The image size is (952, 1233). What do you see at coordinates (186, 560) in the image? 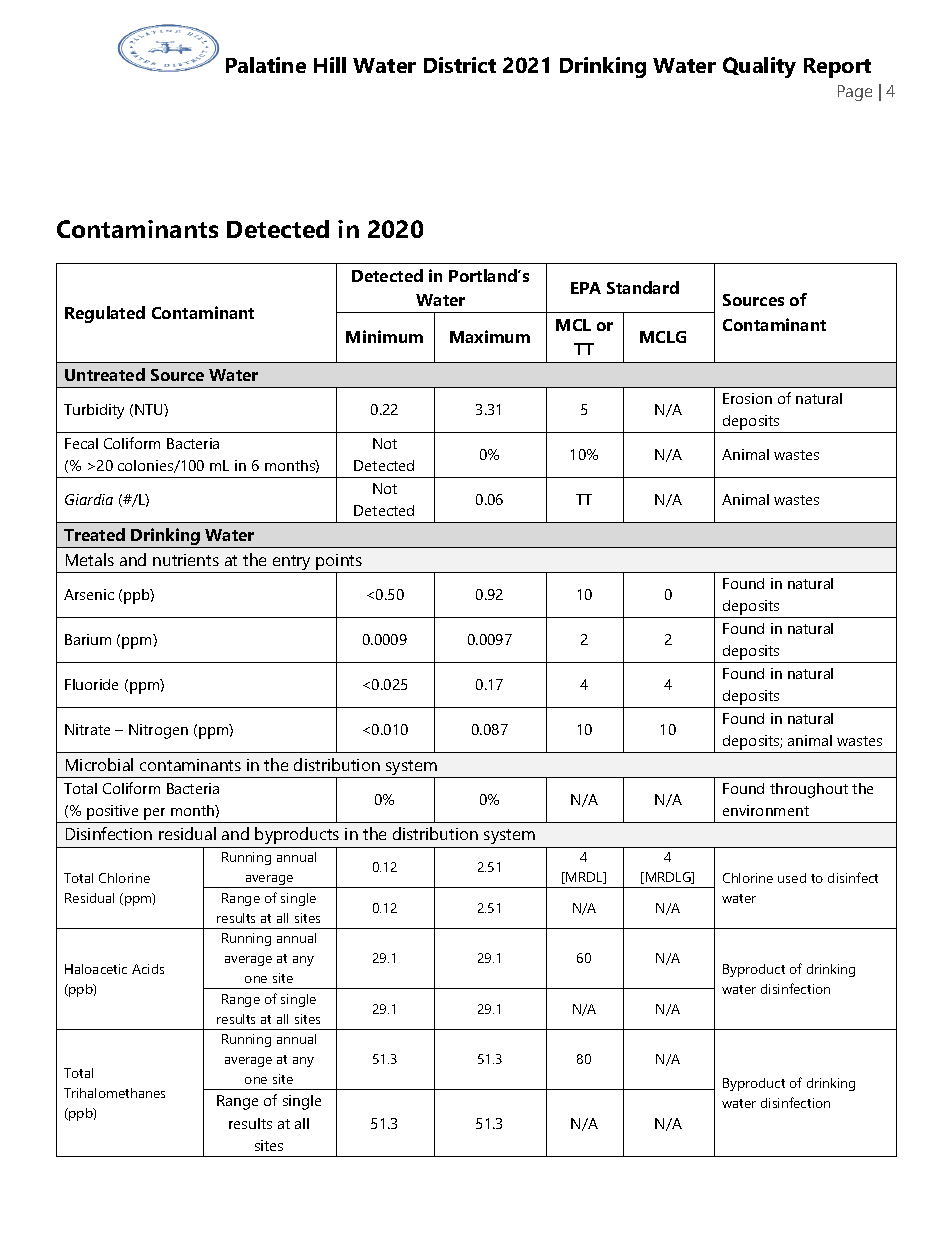
I see `nutrients` at bounding box center [186, 560].
